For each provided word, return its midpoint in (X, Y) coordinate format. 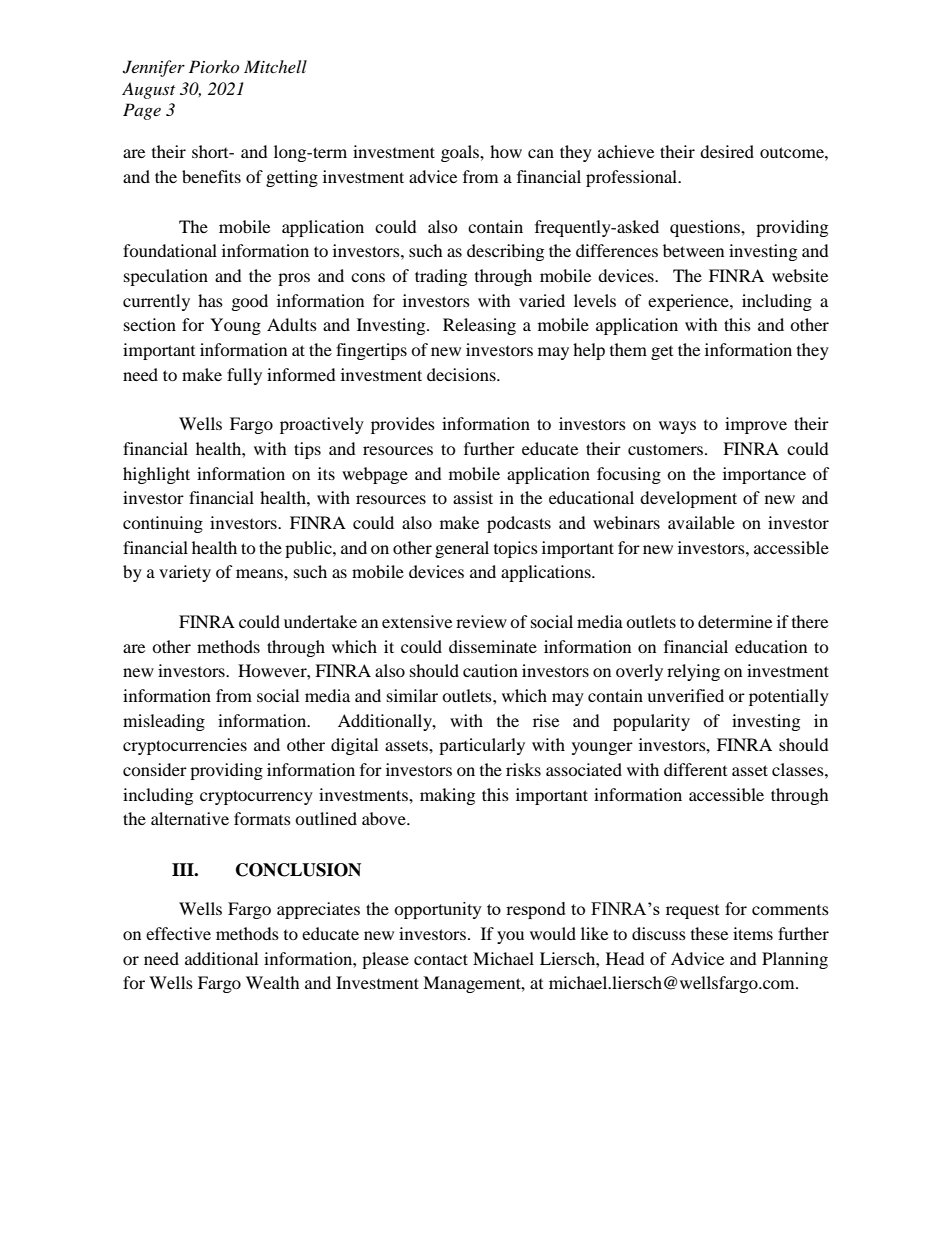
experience (689, 302)
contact (441, 959)
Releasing (479, 326)
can (541, 153)
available (701, 522)
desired (727, 151)
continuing (163, 524)
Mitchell (275, 66)
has (210, 300)
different (695, 769)
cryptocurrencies (185, 746)
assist (473, 497)
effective (178, 933)
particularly (482, 746)
